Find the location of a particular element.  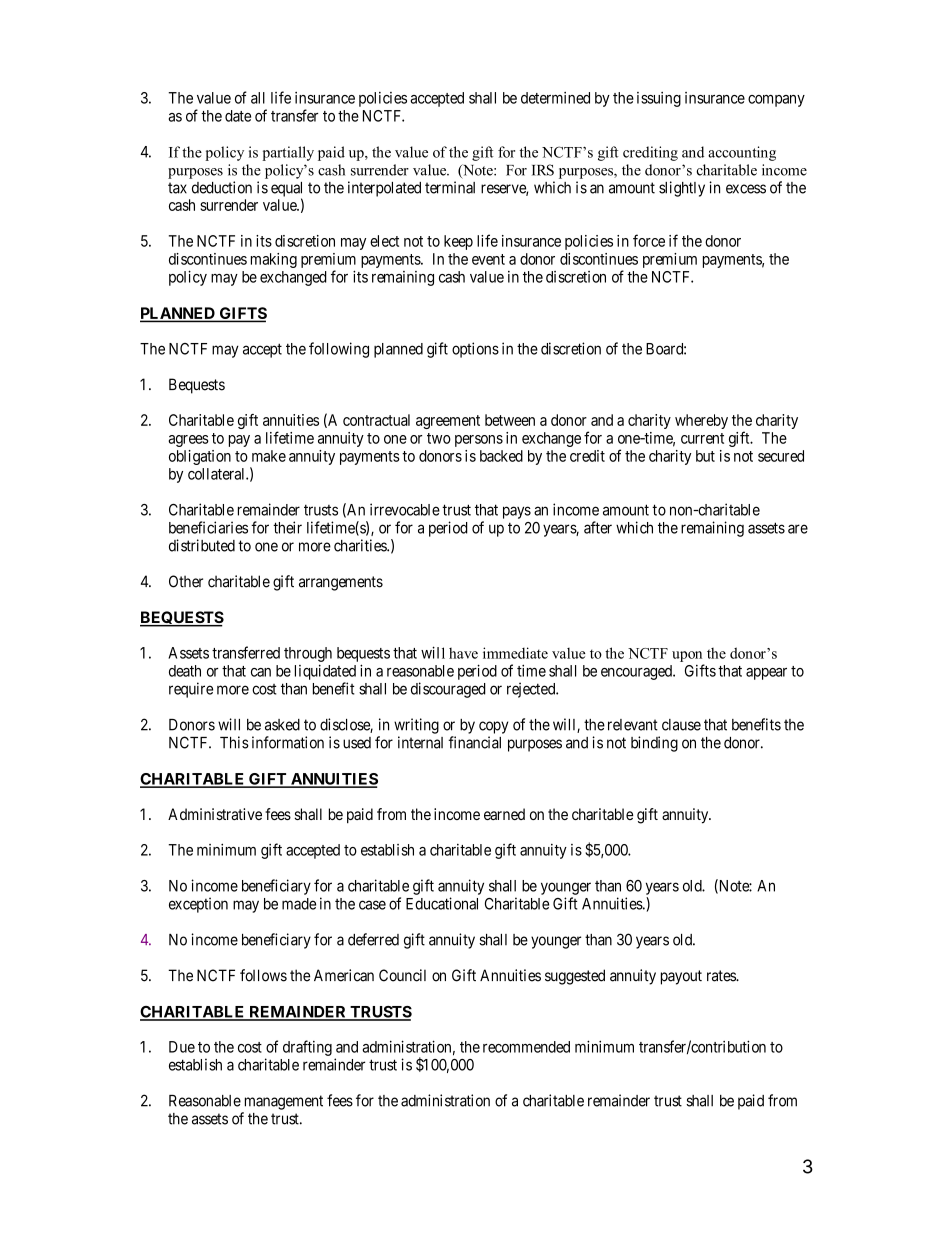

recommended is located at coordinates (526, 1047).
